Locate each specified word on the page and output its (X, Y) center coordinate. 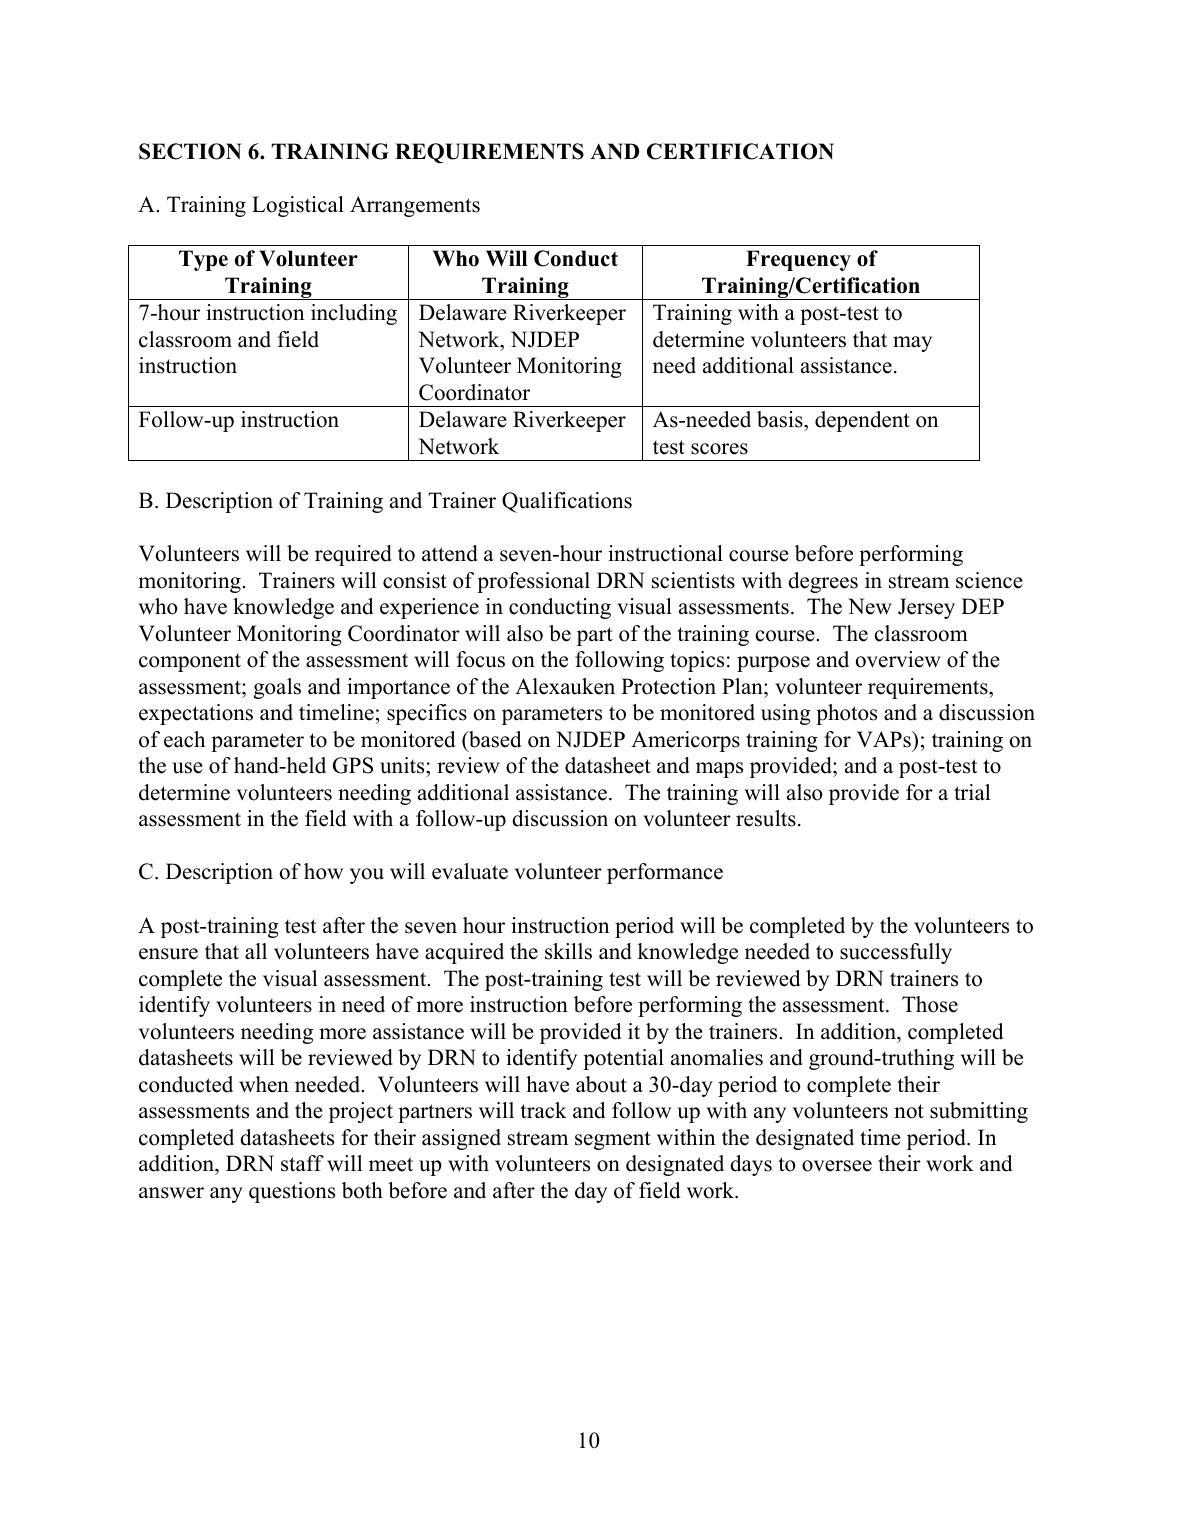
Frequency (798, 260)
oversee (837, 1166)
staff (302, 1163)
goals (277, 688)
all (256, 951)
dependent (862, 421)
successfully (896, 953)
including (354, 314)
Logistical (298, 206)
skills (568, 951)
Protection (668, 686)
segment (613, 1140)
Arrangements (415, 206)
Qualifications (567, 502)
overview (898, 659)
